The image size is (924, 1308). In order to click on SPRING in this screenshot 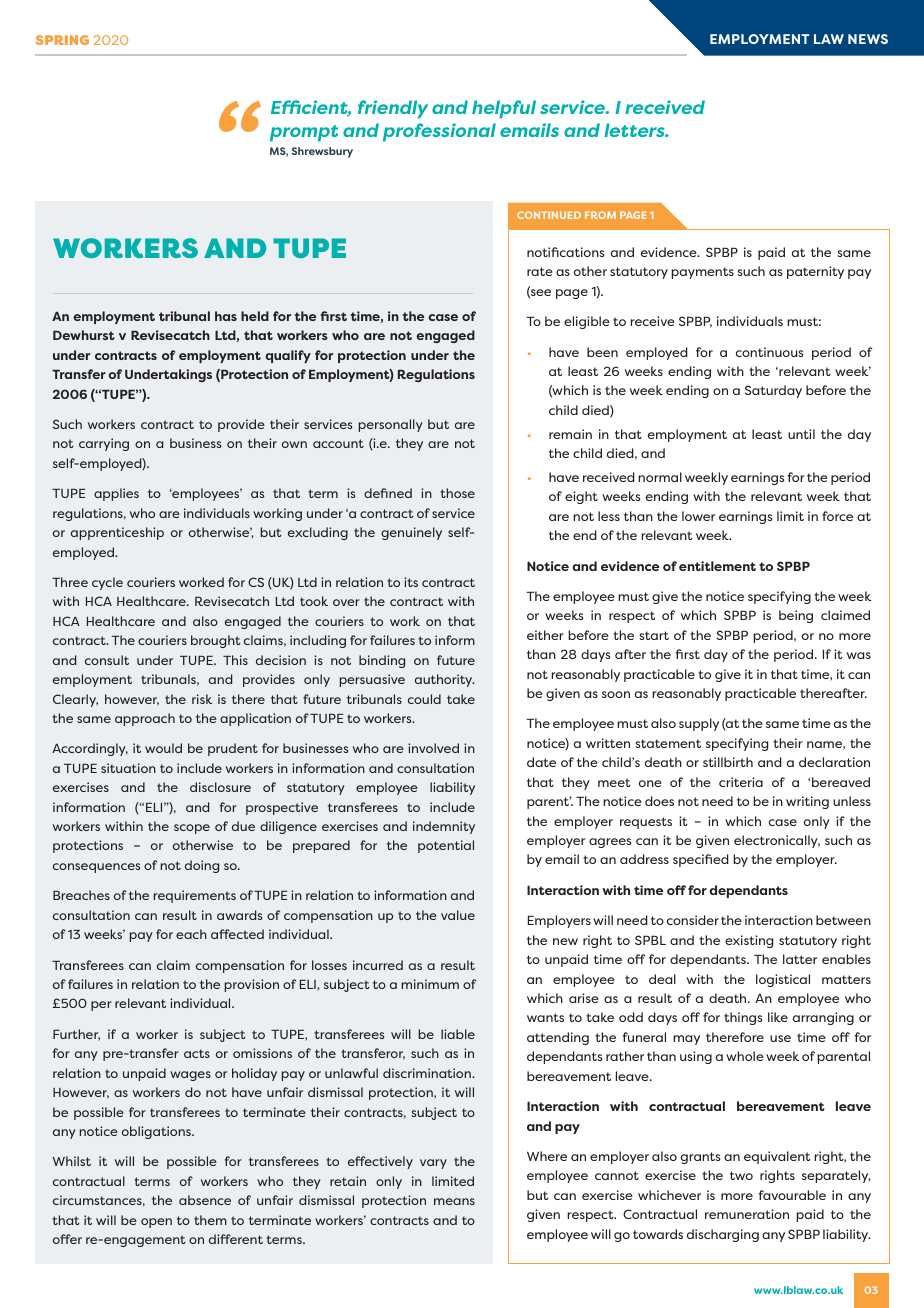, I will do `click(62, 40)`.
